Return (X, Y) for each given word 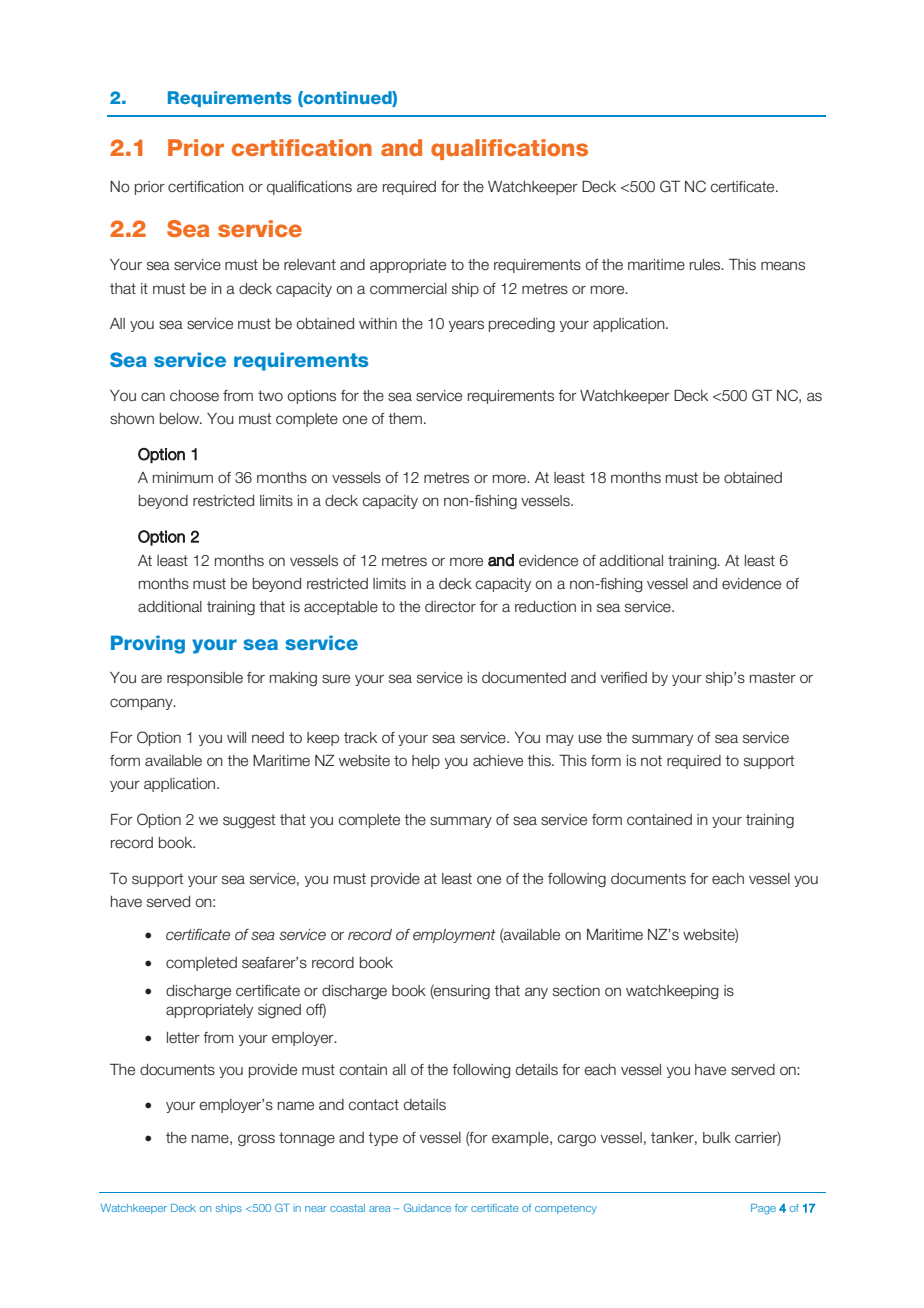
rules (706, 265)
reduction (545, 607)
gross (256, 1140)
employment (454, 936)
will (236, 737)
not (651, 761)
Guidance (427, 1207)
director (450, 607)
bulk (717, 1137)
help (426, 762)
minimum (183, 478)
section (576, 991)
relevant (310, 265)
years (466, 326)
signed (279, 1011)
